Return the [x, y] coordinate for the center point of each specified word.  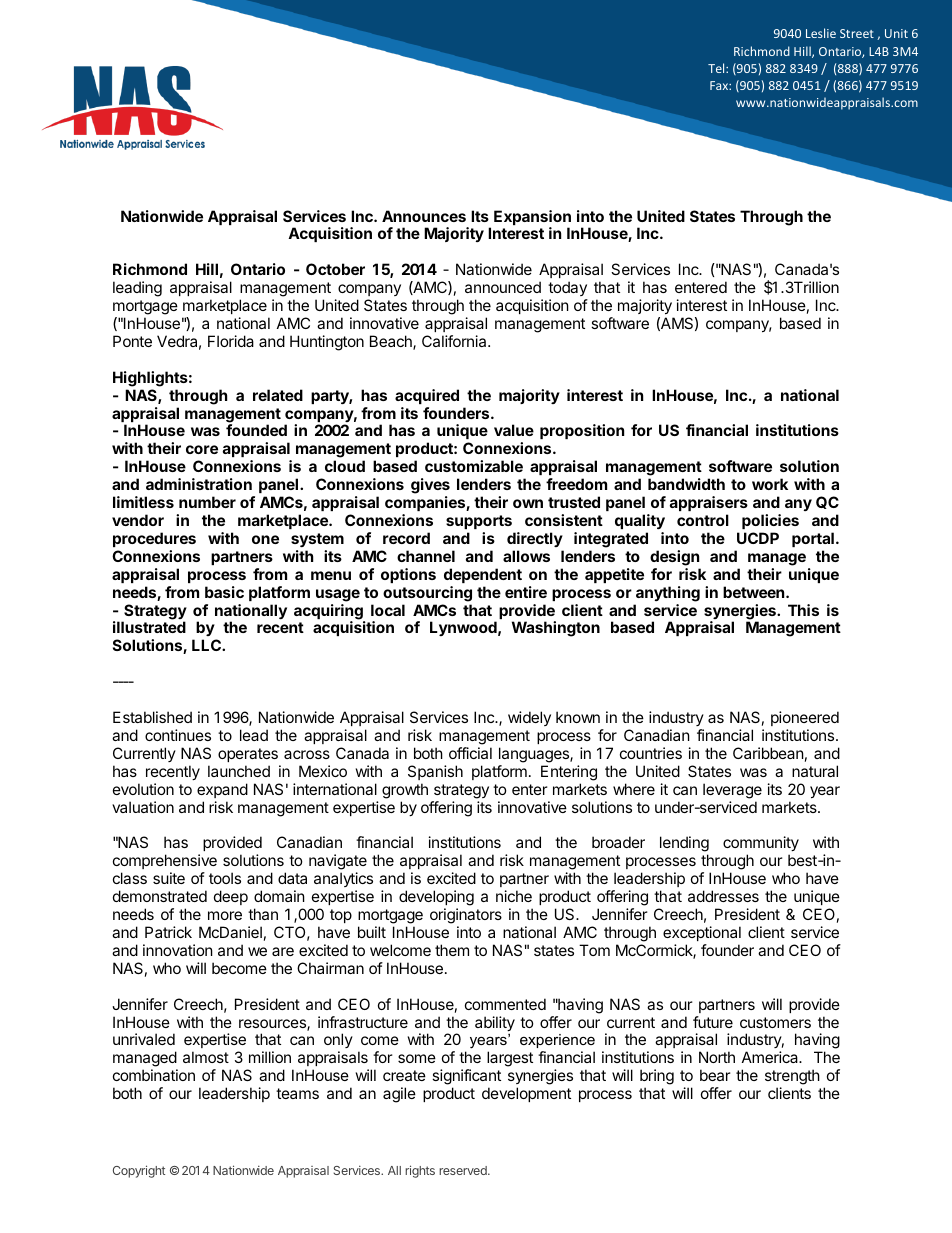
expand [222, 790]
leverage [732, 791]
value [514, 430]
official [470, 753]
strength [792, 1078]
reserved [464, 1170]
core [202, 449]
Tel [717, 68]
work [770, 484]
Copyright [139, 1171]
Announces [424, 216]
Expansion [532, 219]
